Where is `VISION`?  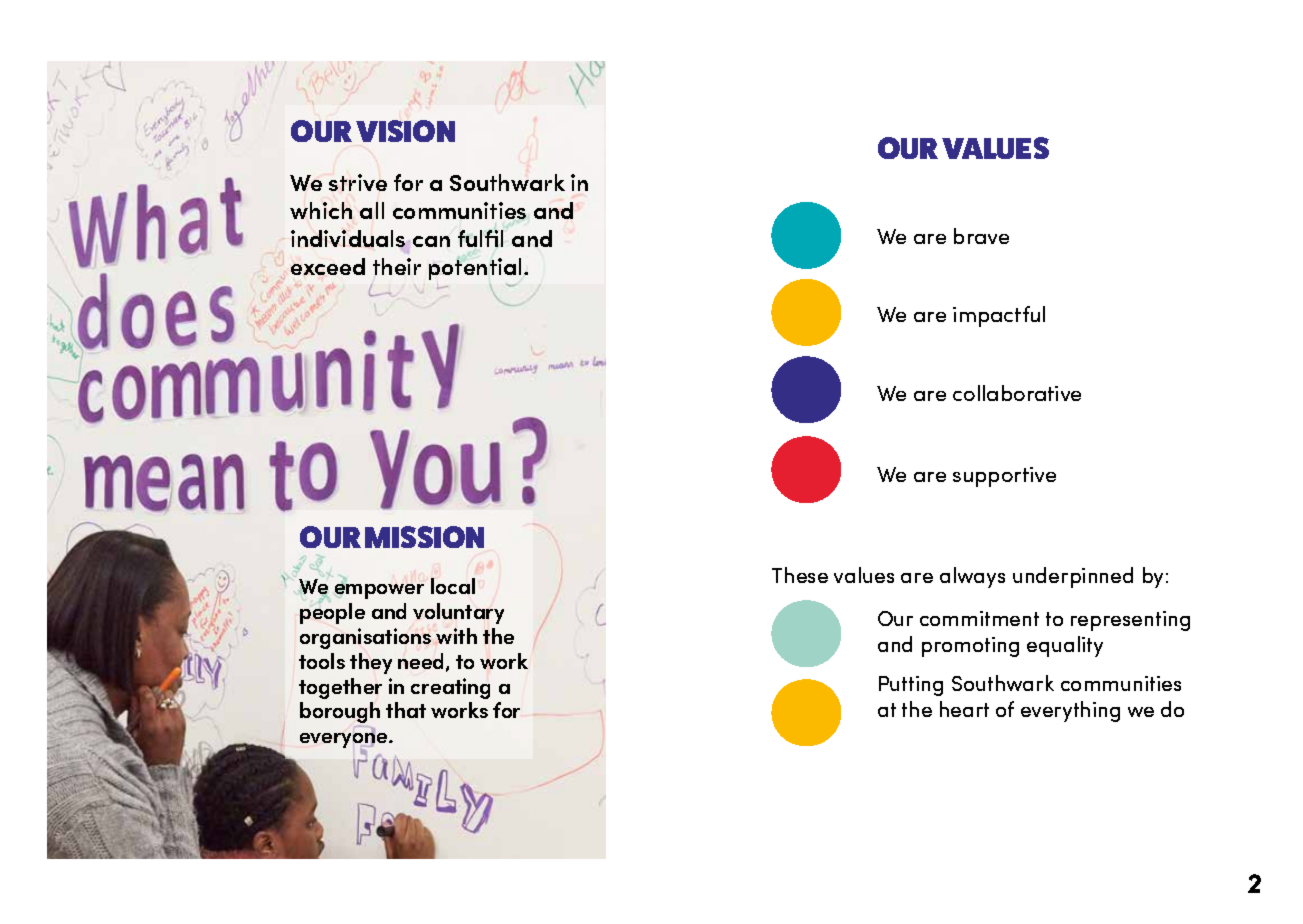
VISION is located at coordinates (405, 131).
